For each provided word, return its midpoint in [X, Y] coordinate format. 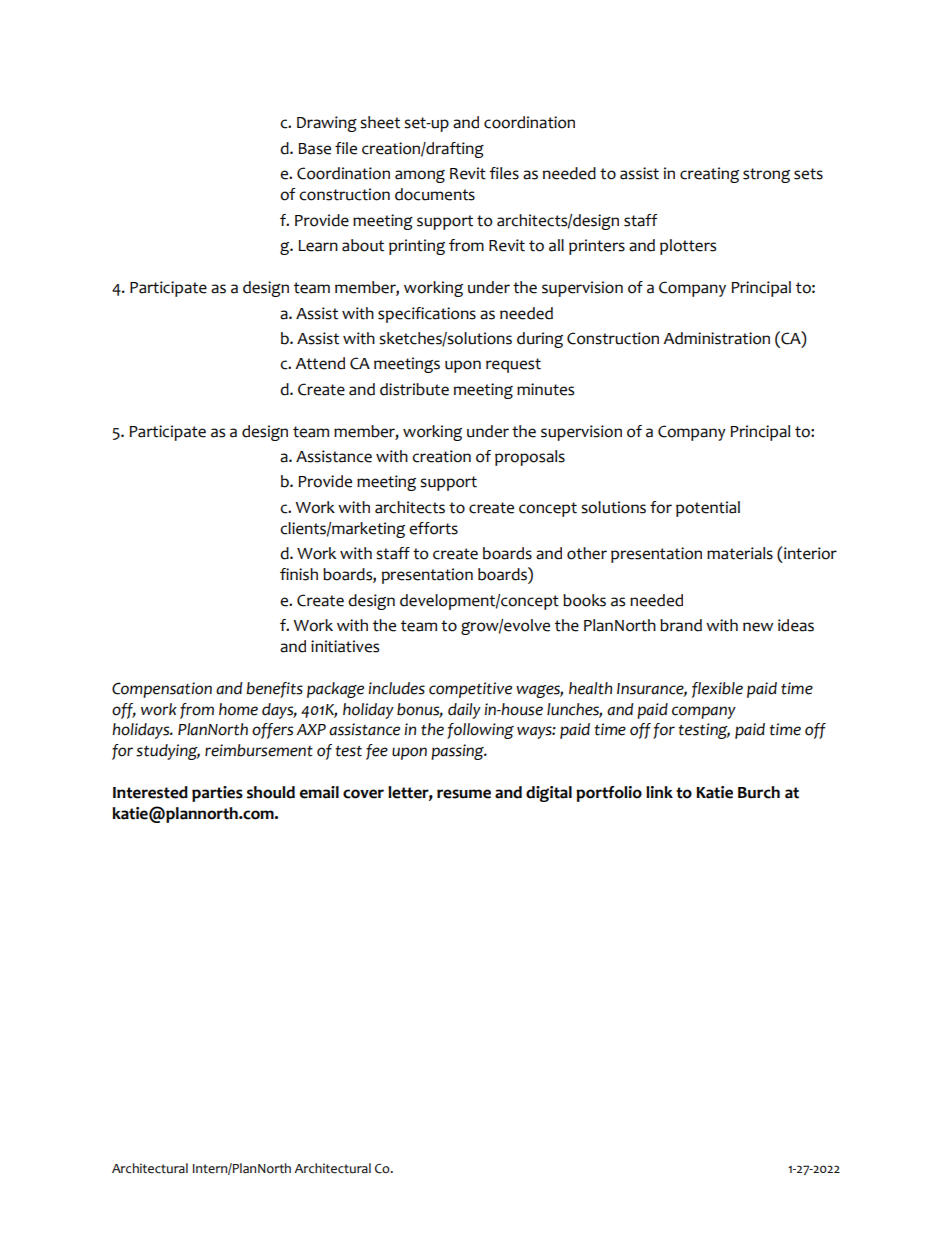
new [758, 627]
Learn [318, 246]
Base [315, 149]
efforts [433, 528]
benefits [274, 690]
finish [299, 574]
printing [417, 247]
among [420, 176]
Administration [716, 338]
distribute [414, 389]
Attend [320, 363]
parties [217, 794]
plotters [688, 247]
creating [709, 175]
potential [708, 509]
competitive [470, 690]
